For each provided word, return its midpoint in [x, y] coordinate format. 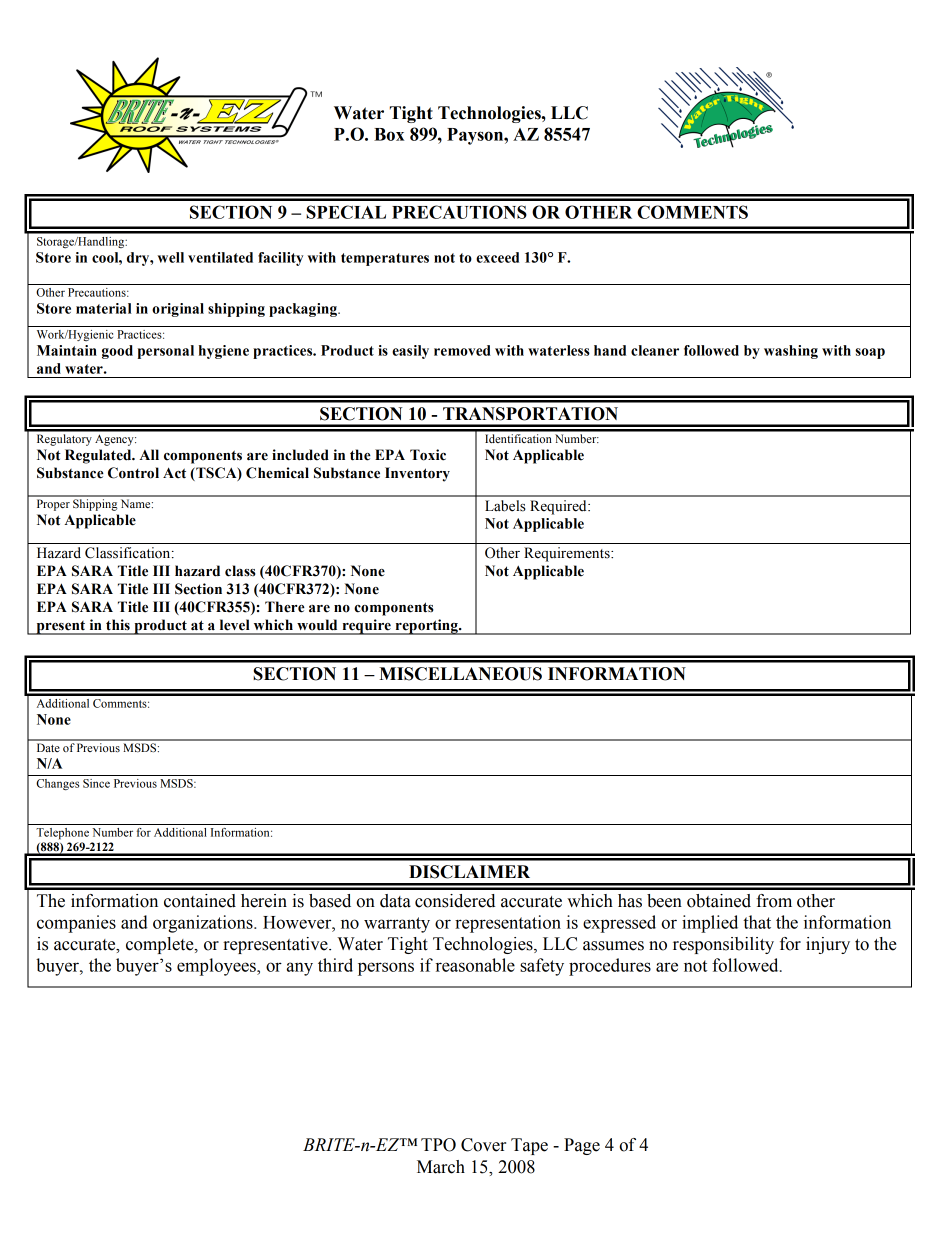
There [285, 607]
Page [582, 1146]
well [170, 257]
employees [217, 967]
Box [389, 134]
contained [200, 901]
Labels [505, 506]
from [774, 901]
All [149, 454]
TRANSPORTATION [530, 414]
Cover [483, 1145]
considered [455, 901]
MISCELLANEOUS [460, 674]
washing [791, 352]
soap [870, 353]
